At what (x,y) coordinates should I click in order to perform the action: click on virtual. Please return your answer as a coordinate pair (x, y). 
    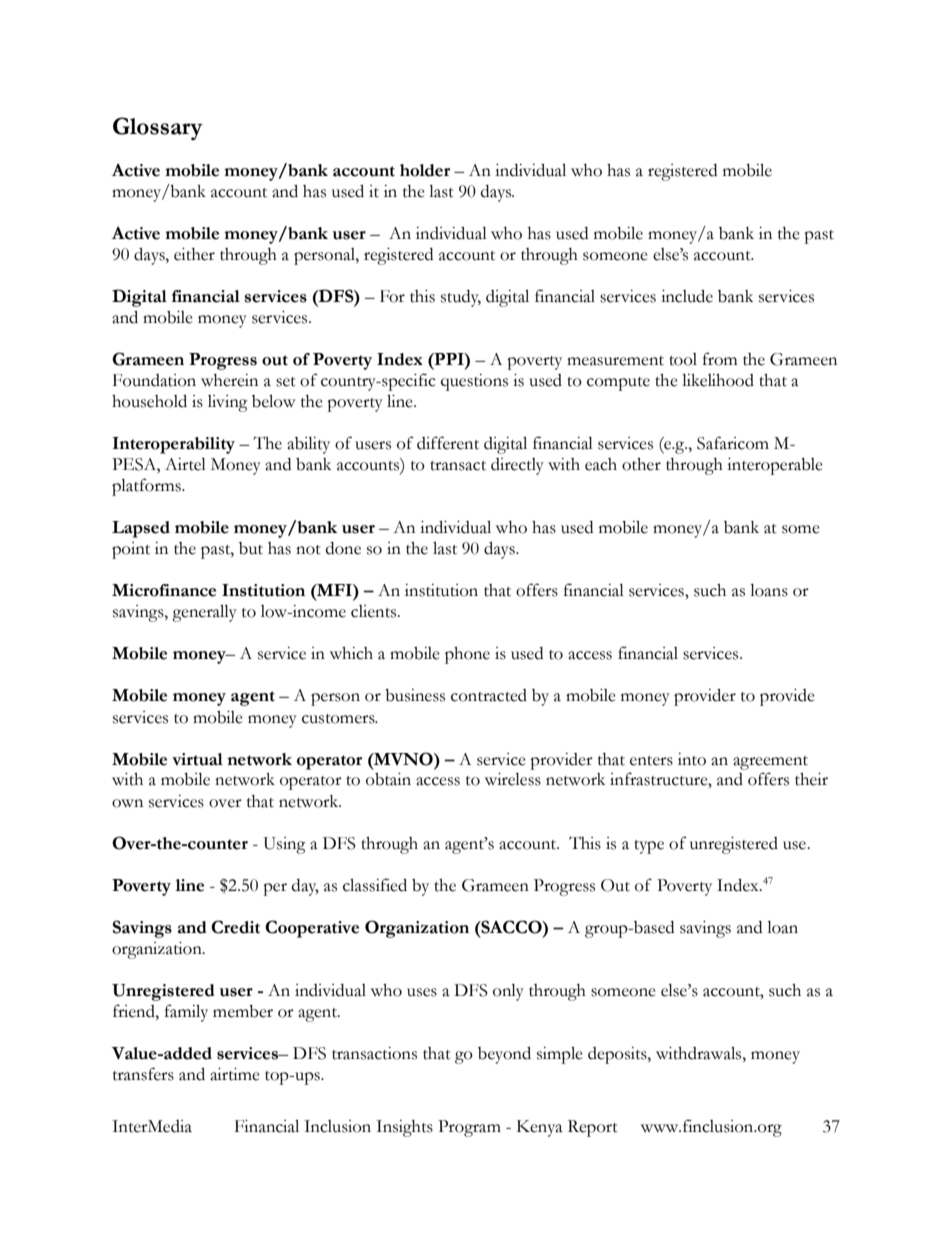
    Looking at the image, I should click on (197, 759).
